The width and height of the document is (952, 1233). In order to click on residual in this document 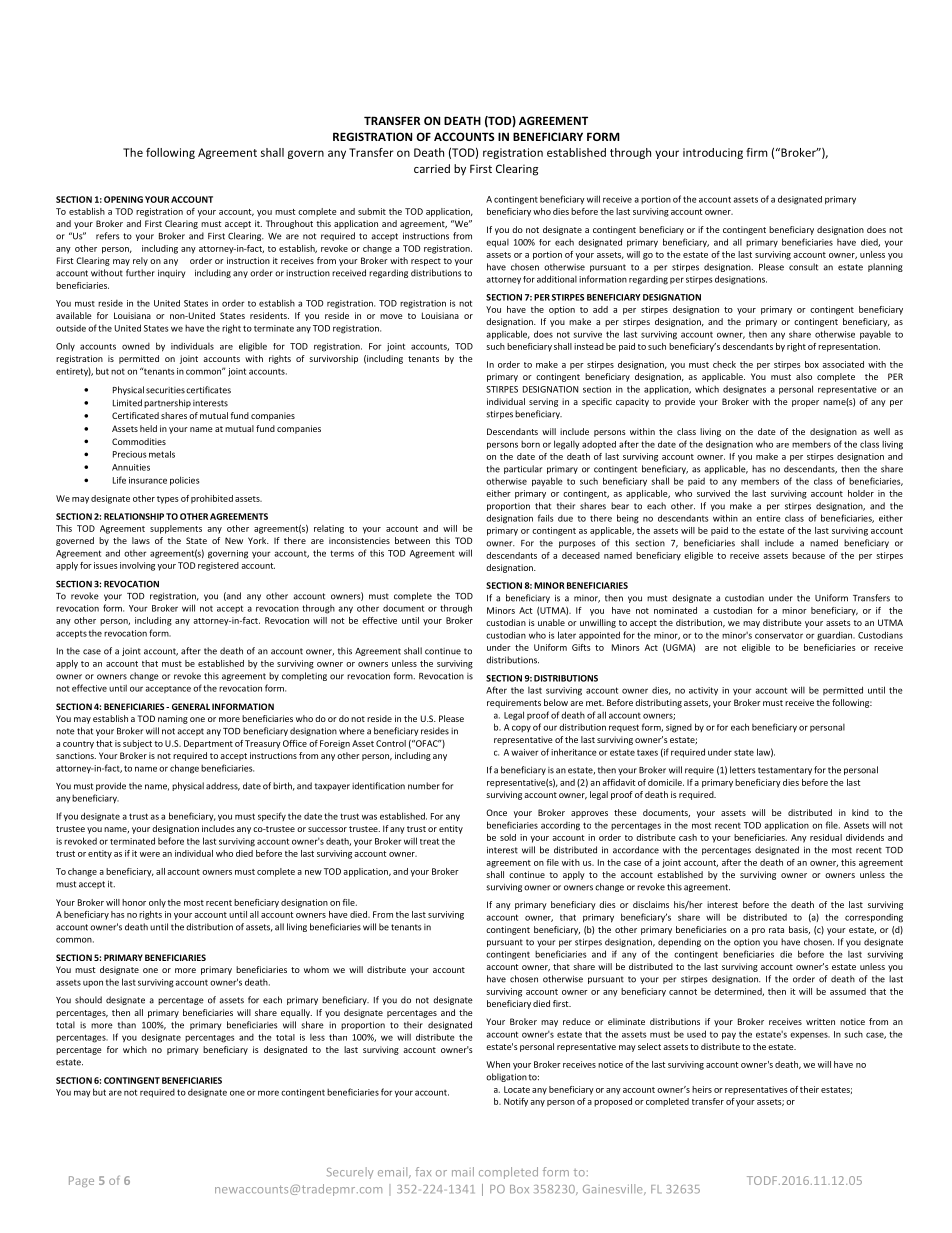, I will do `click(826, 837)`.
